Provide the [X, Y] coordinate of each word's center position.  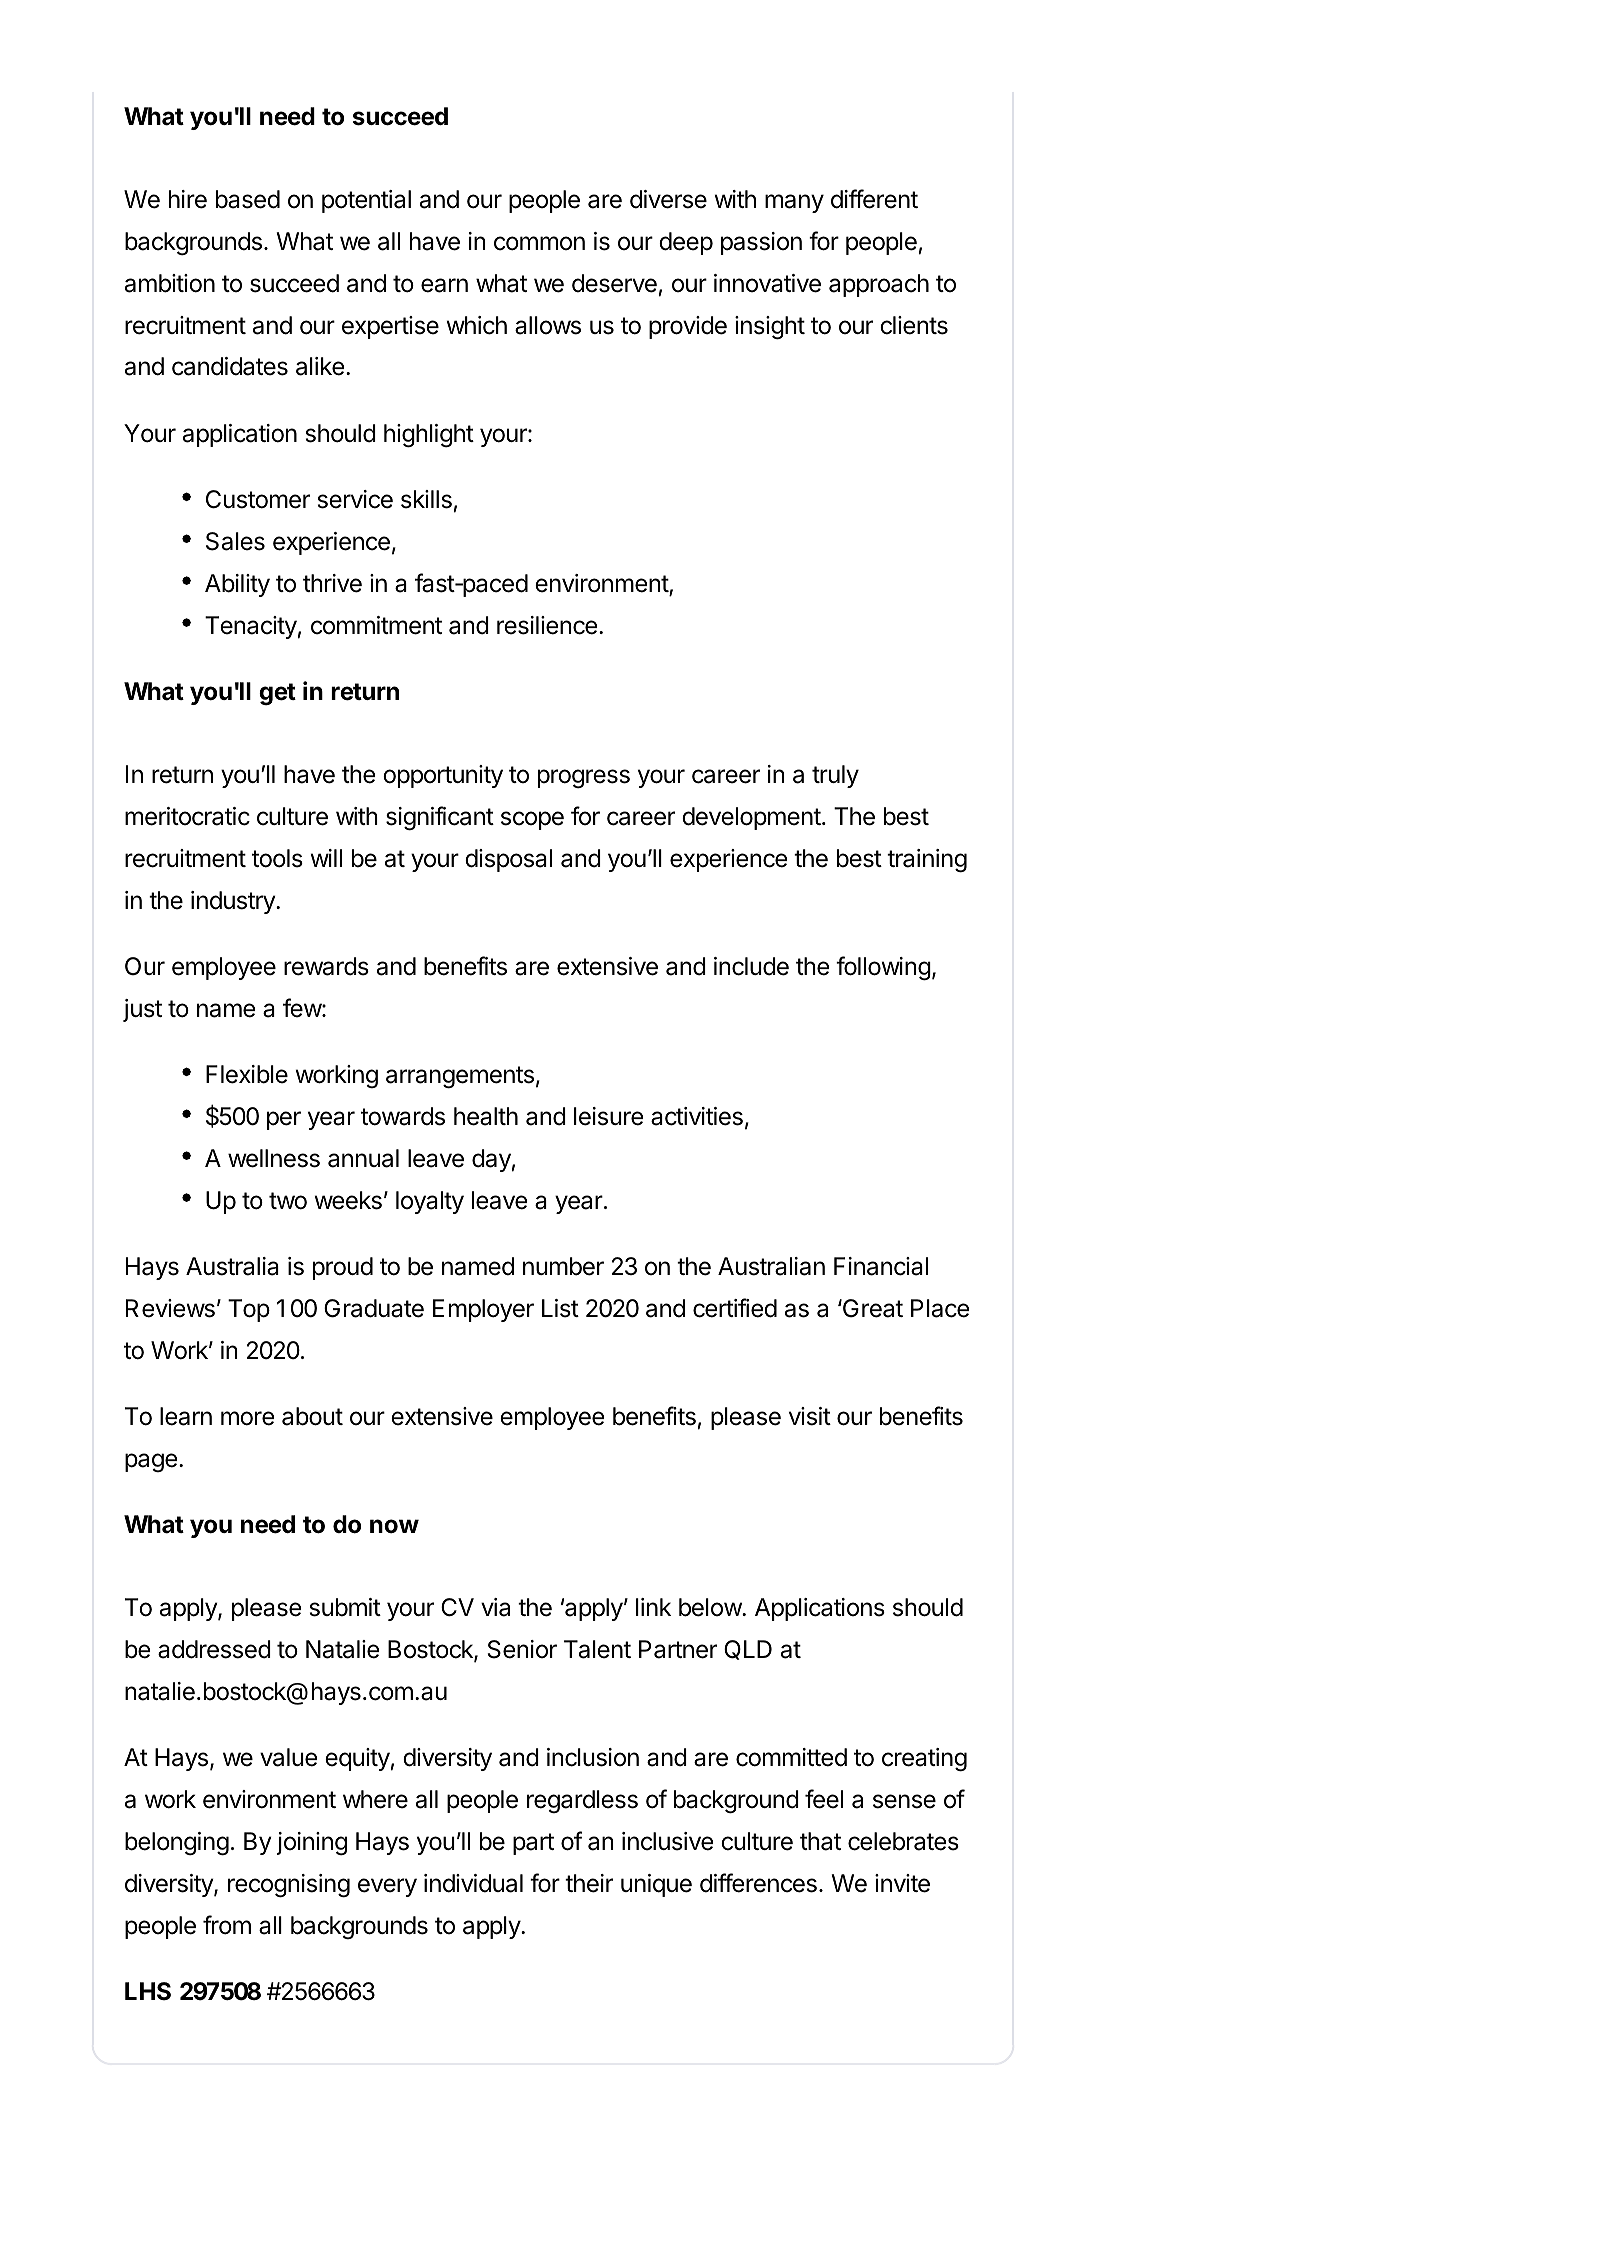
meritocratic [187, 816]
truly [835, 776]
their [589, 1883]
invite [902, 1883]
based [248, 199]
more [248, 1418]
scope [532, 820]
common [539, 243]
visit [810, 1416]
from [227, 1925]
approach [879, 285]
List [560, 1308]
